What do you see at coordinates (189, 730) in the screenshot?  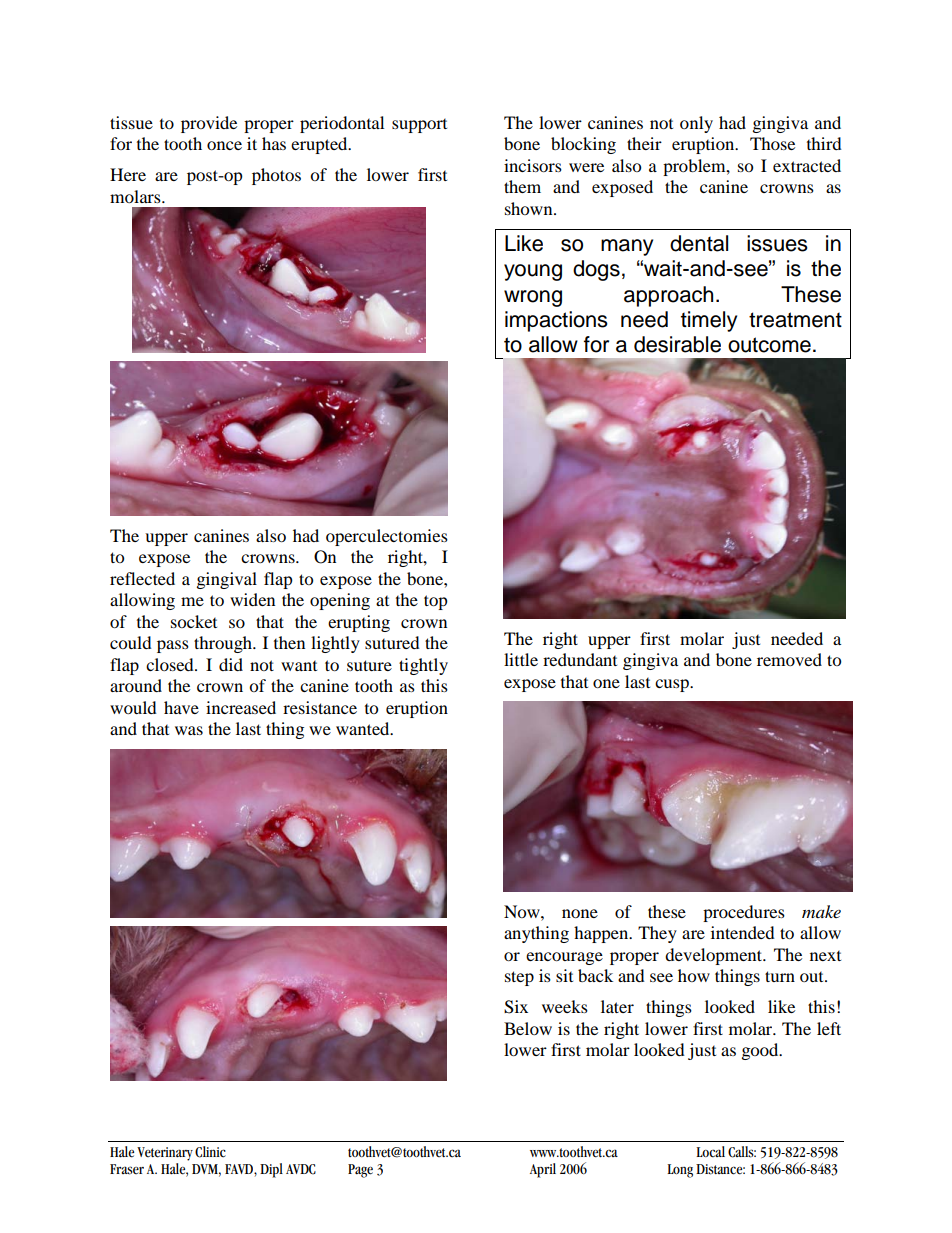 I see `was` at bounding box center [189, 730].
